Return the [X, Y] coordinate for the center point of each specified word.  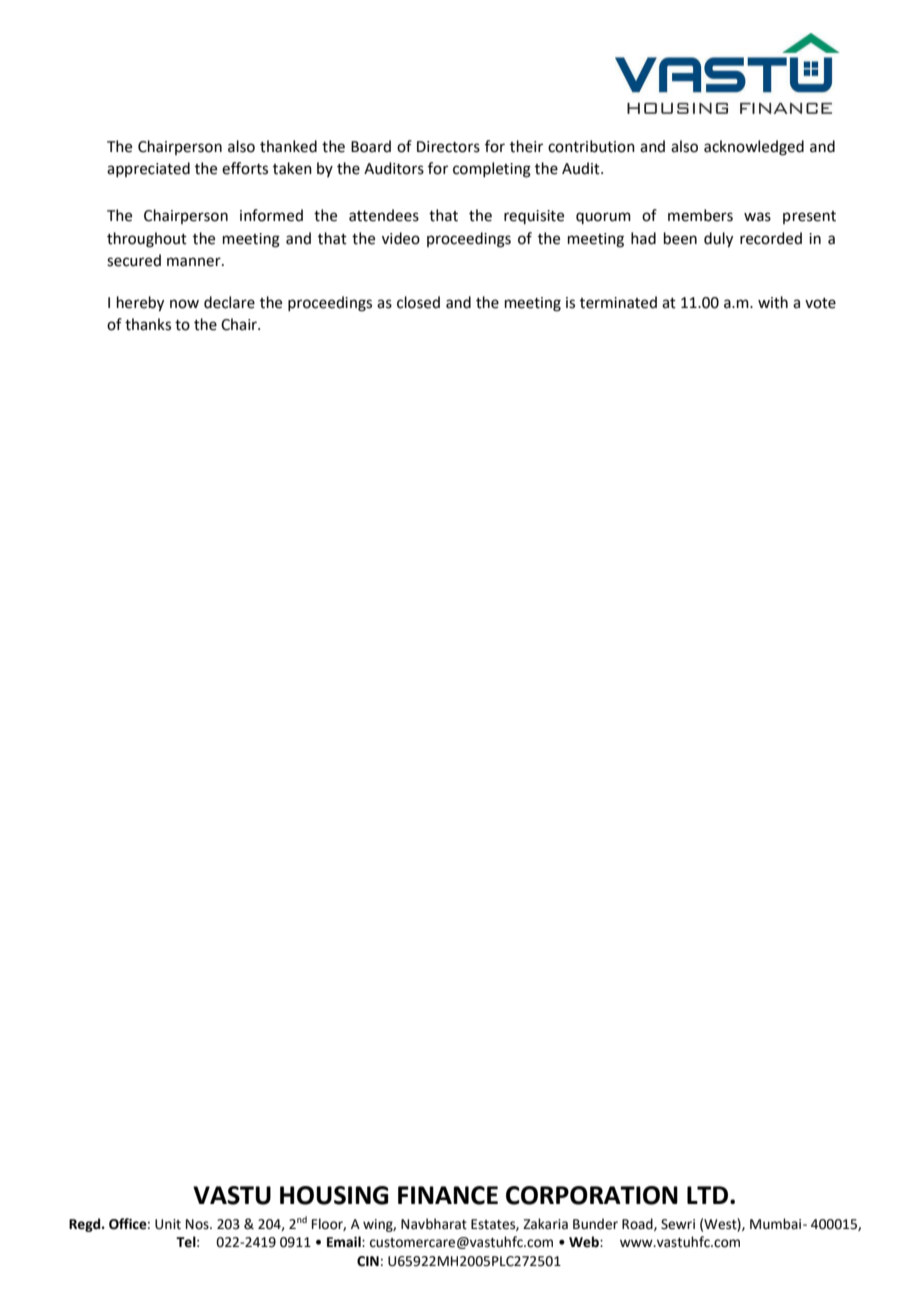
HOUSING [334, 1195]
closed [418, 302]
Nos [198, 1224]
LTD [707, 1195]
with [773, 302]
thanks [148, 324]
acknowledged [754, 148]
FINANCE [448, 1195]
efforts [245, 168]
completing [492, 170]
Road [638, 1224]
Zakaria [545, 1224]
